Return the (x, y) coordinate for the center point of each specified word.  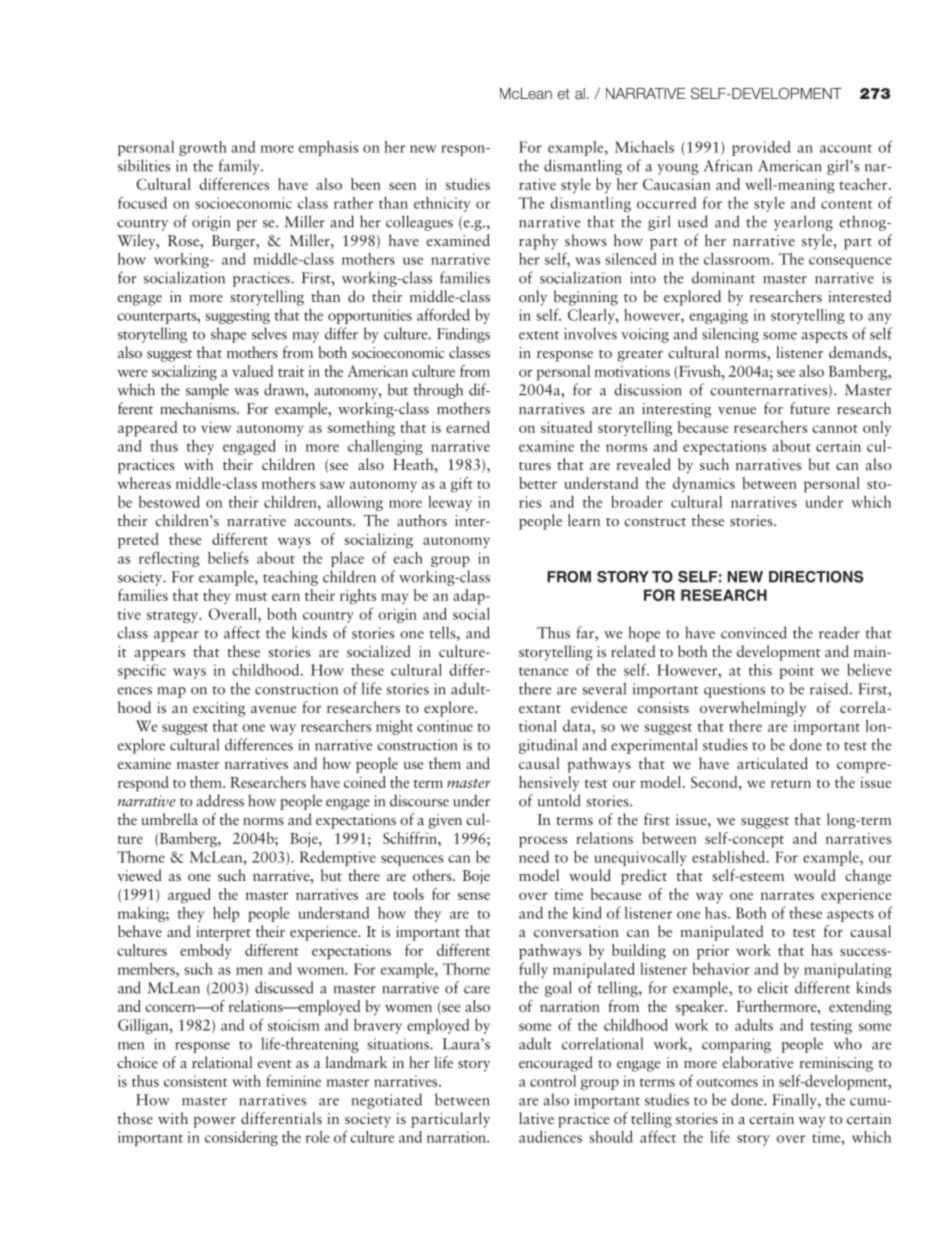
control (553, 1081)
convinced (754, 632)
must (251, 596)
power (214, 1122)
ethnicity (442, 204)
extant (540, 709)
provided (761, 148)
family (240, 167)
